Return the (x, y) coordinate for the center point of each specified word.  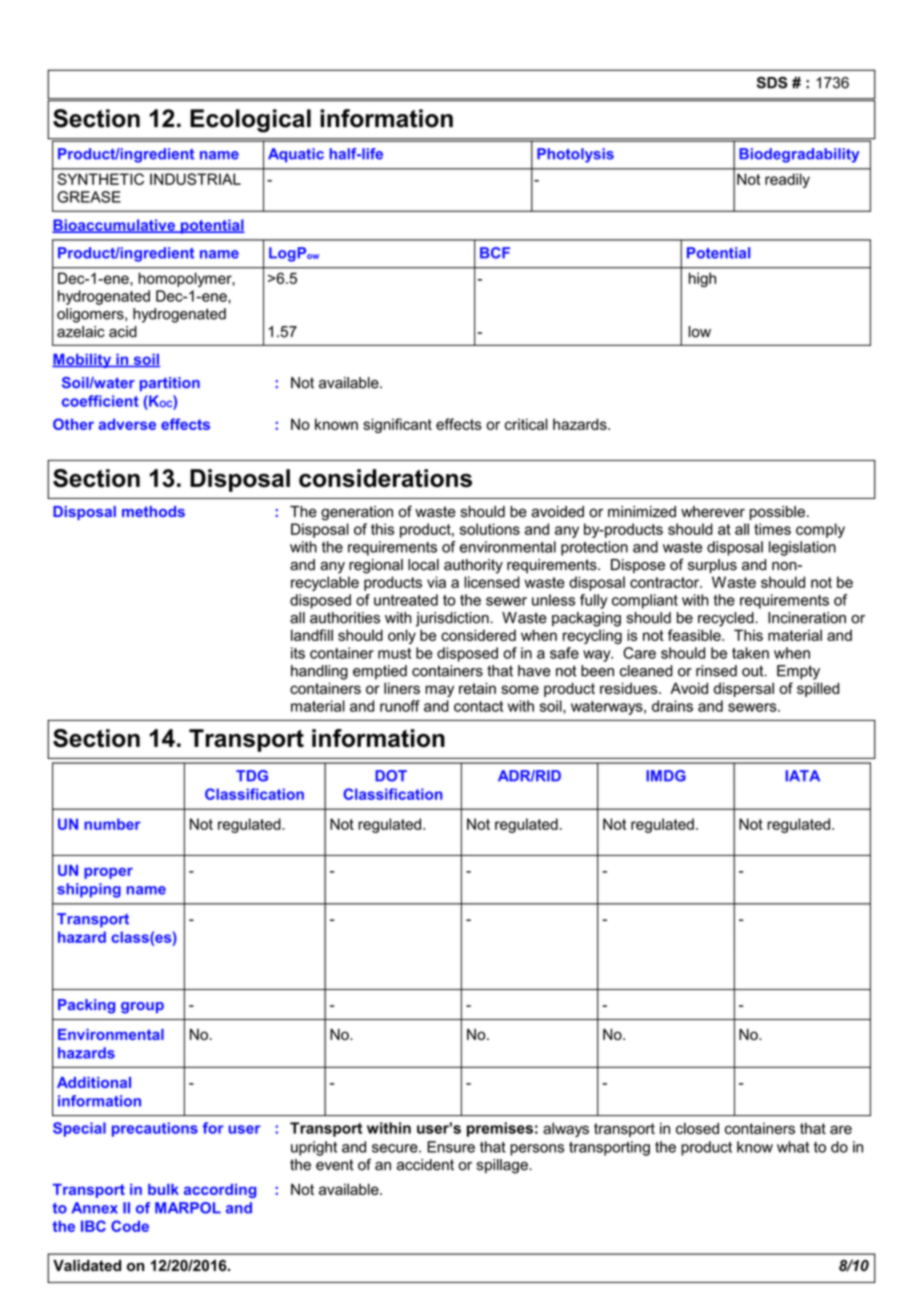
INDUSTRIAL (195, 179)
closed (697, 1128)
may (439, 691)
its (298, 653)
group (142, 1008)
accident (425, 1165)
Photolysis (575, 155)
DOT (391, 776)
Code (130, 1226)
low (700, 332)
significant (397, 425)
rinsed (716, 671)
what (793, 1147)
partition (170, 384)
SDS (772, 83)
